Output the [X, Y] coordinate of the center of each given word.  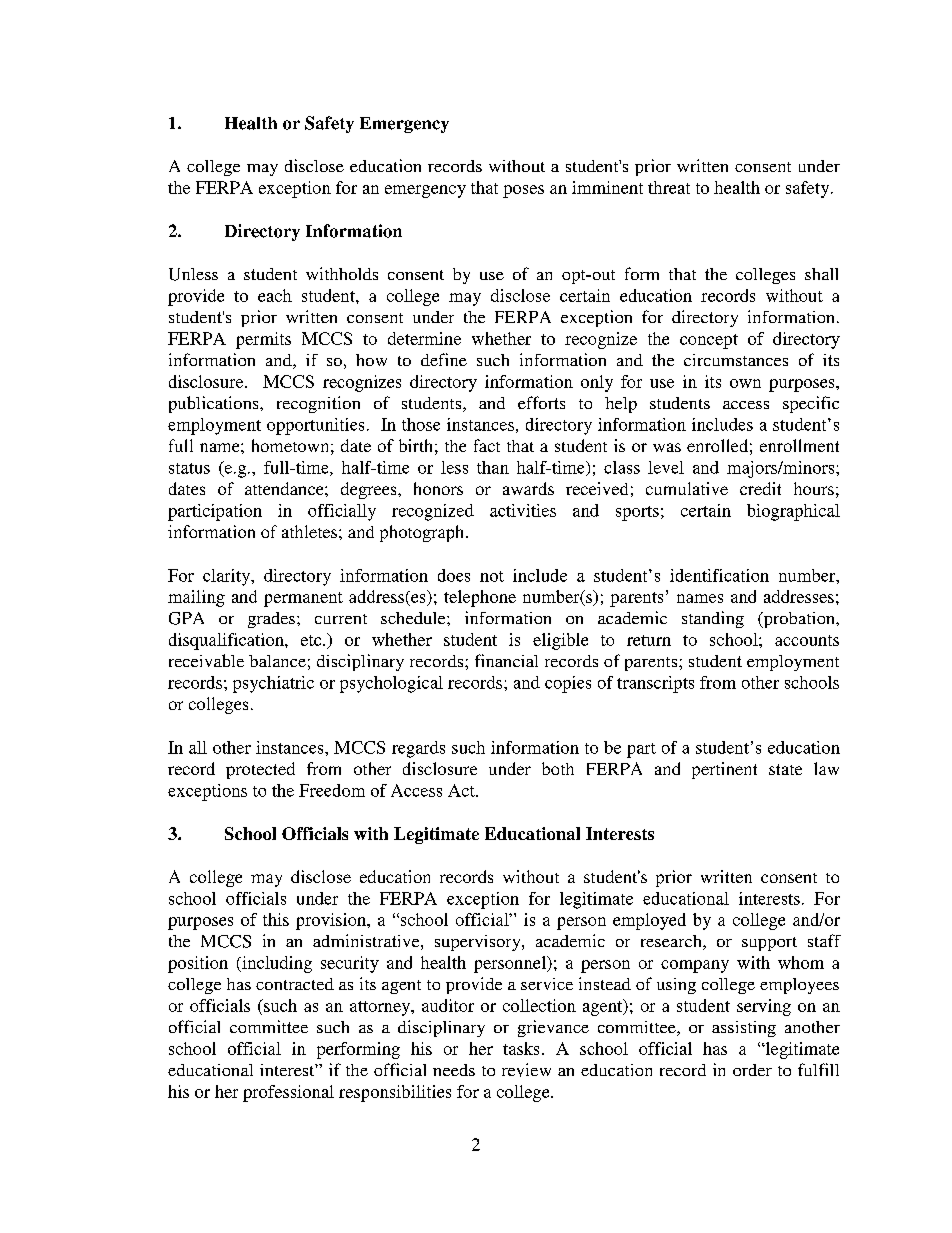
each [275, 295]
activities [523, 510]
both [558, 768]
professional [288, 1093]
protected [260, 770]
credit [760, 488]
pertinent [724, 770]
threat [669, 187]
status [189, 468]
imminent [607, 187]
